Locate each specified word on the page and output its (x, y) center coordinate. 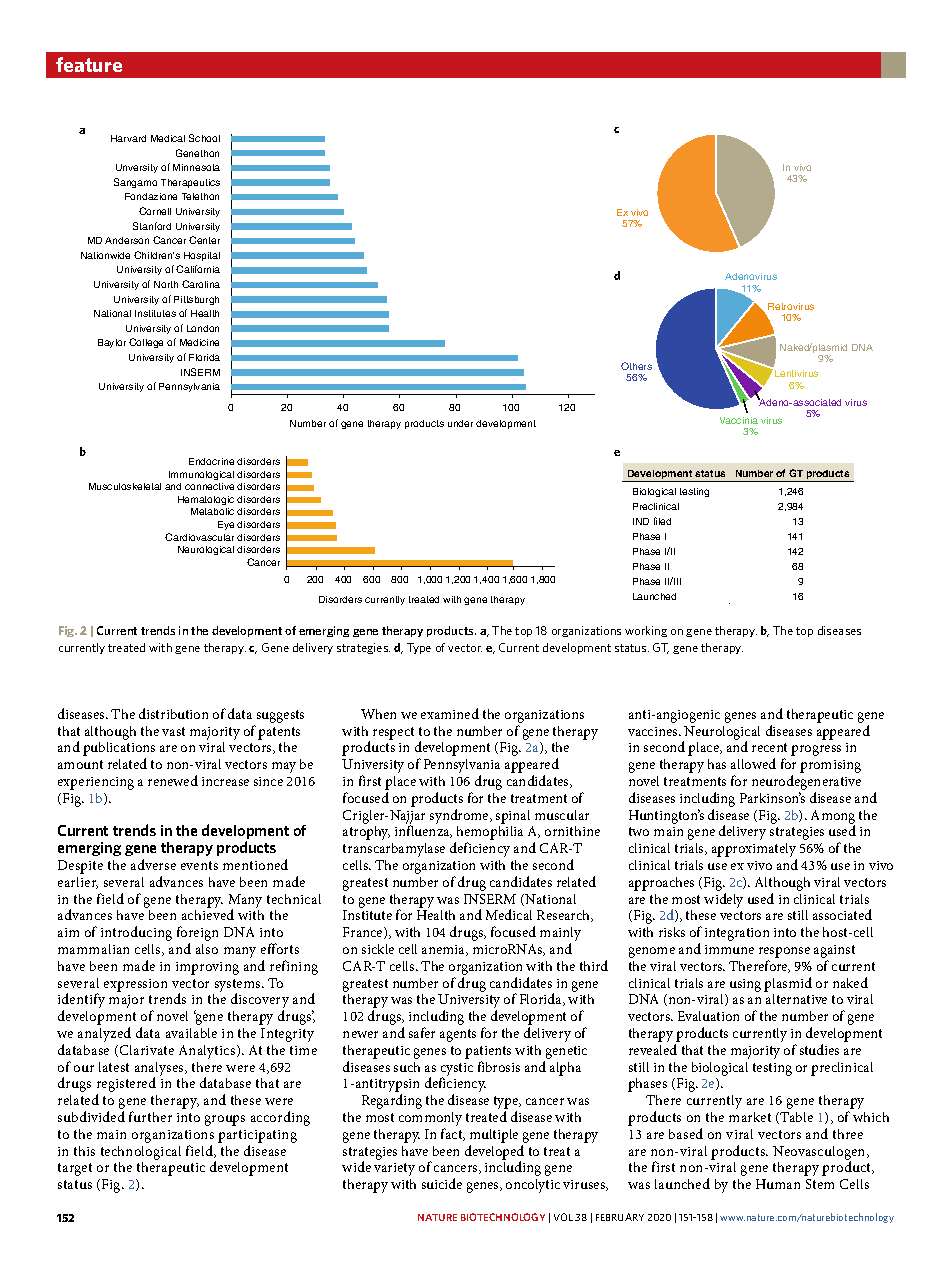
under (460, 423)
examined (450, 713)
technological (141, 1153)
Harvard (128, 138)
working (646, 631)
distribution (173, 713)
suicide (442, 1183)
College (146, 343)
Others (636, 366)
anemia (445, 950)
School (204, 138)
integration (737, 934)
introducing (136, 933)
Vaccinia (739, 420)
